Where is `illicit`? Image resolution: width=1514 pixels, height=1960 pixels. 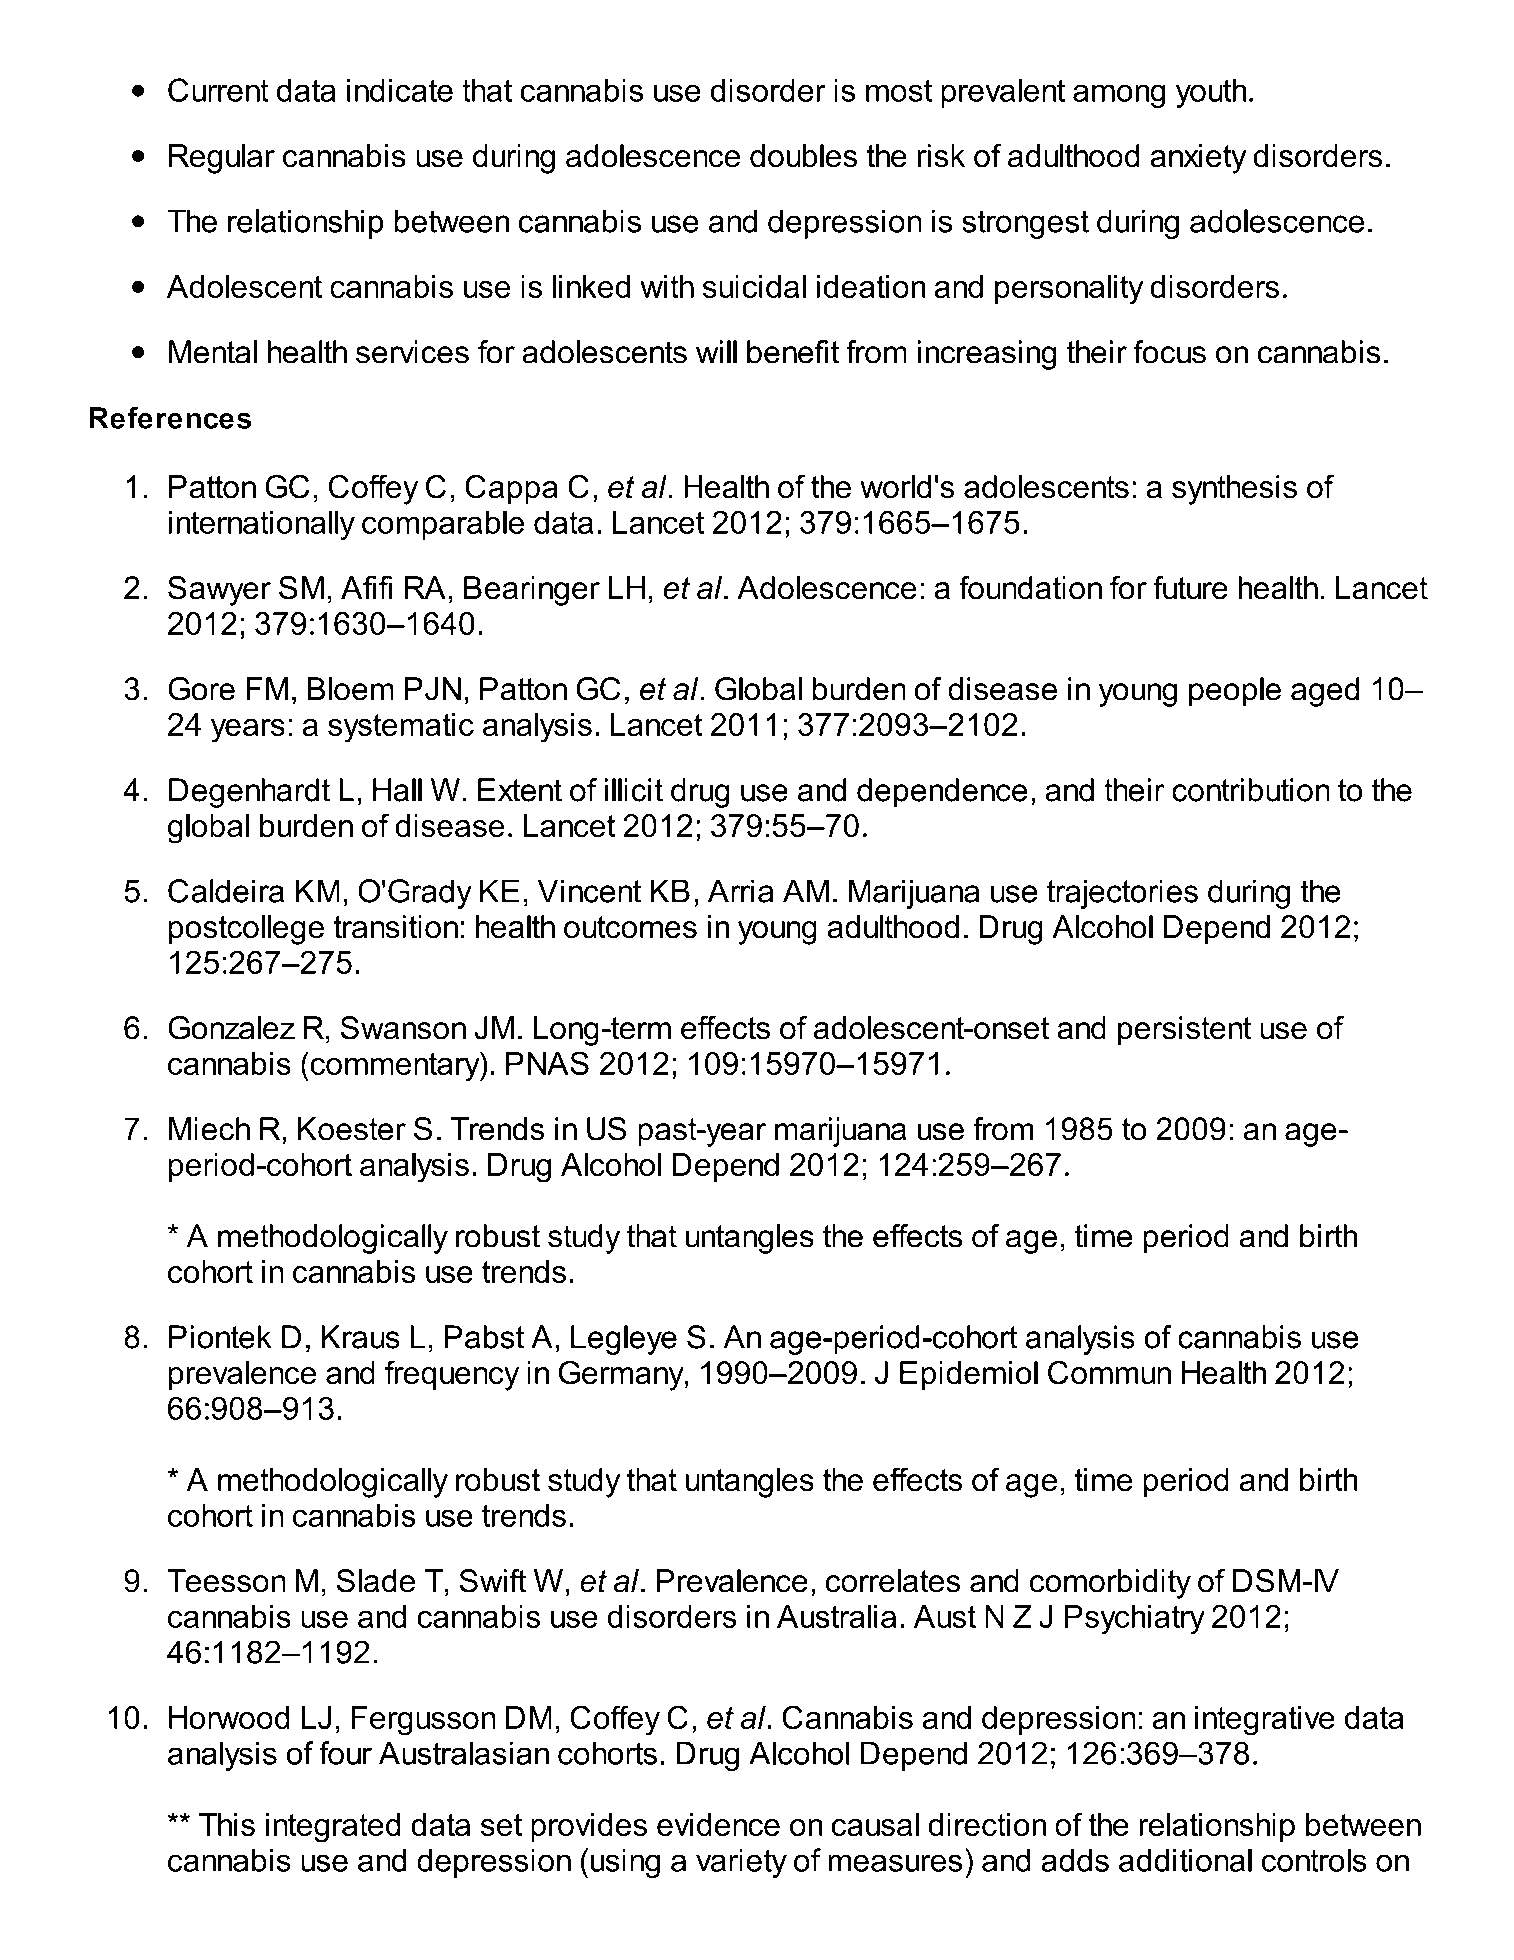 illicit is located at coordinates (634, 790).
